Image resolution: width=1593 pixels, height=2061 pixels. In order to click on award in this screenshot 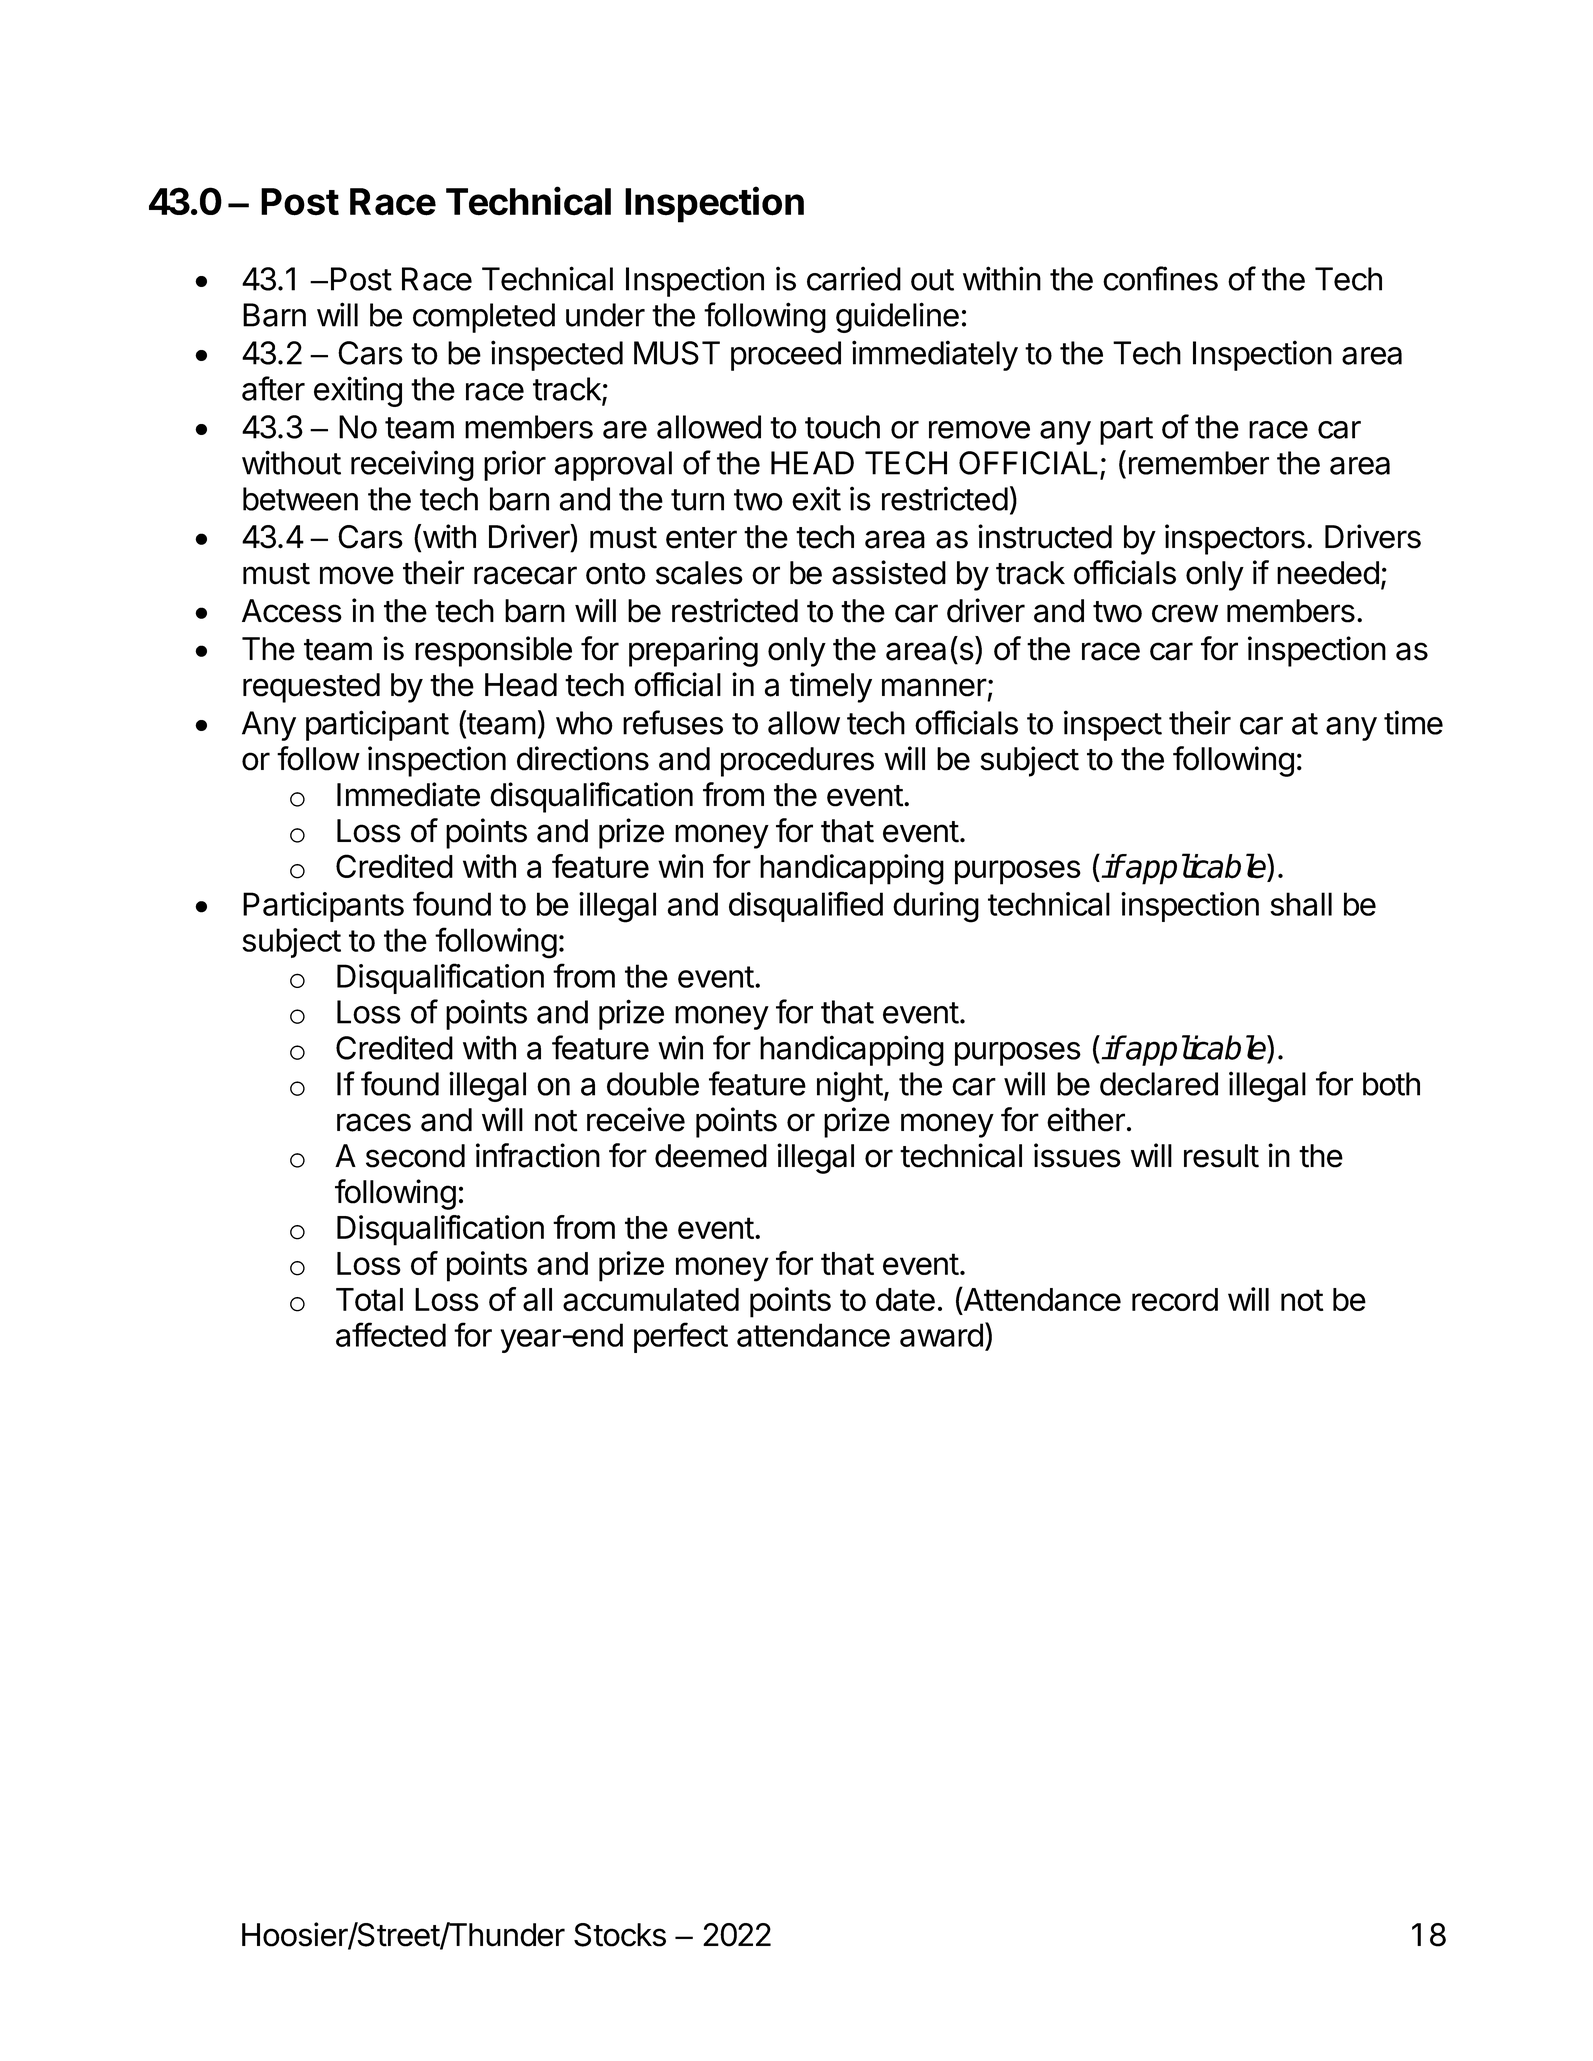, I will do `click(941, 1335)`.
